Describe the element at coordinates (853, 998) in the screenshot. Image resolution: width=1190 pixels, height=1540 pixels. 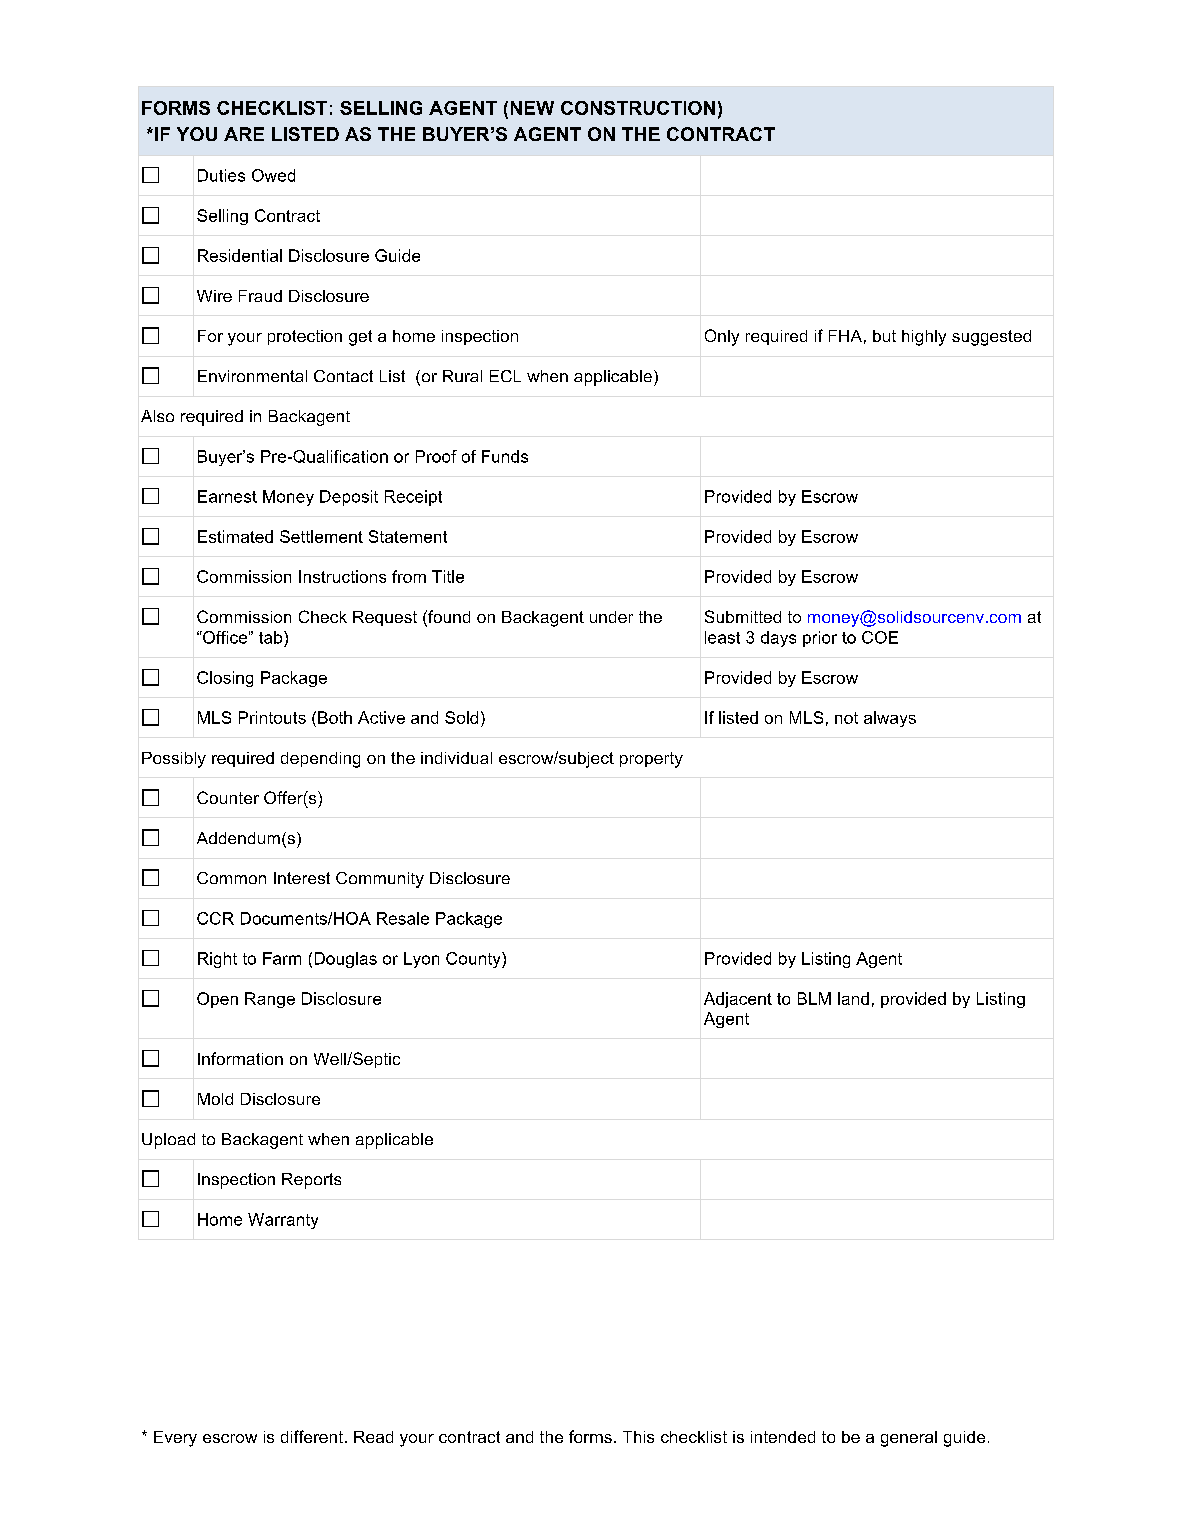
I see `land` at that location.
